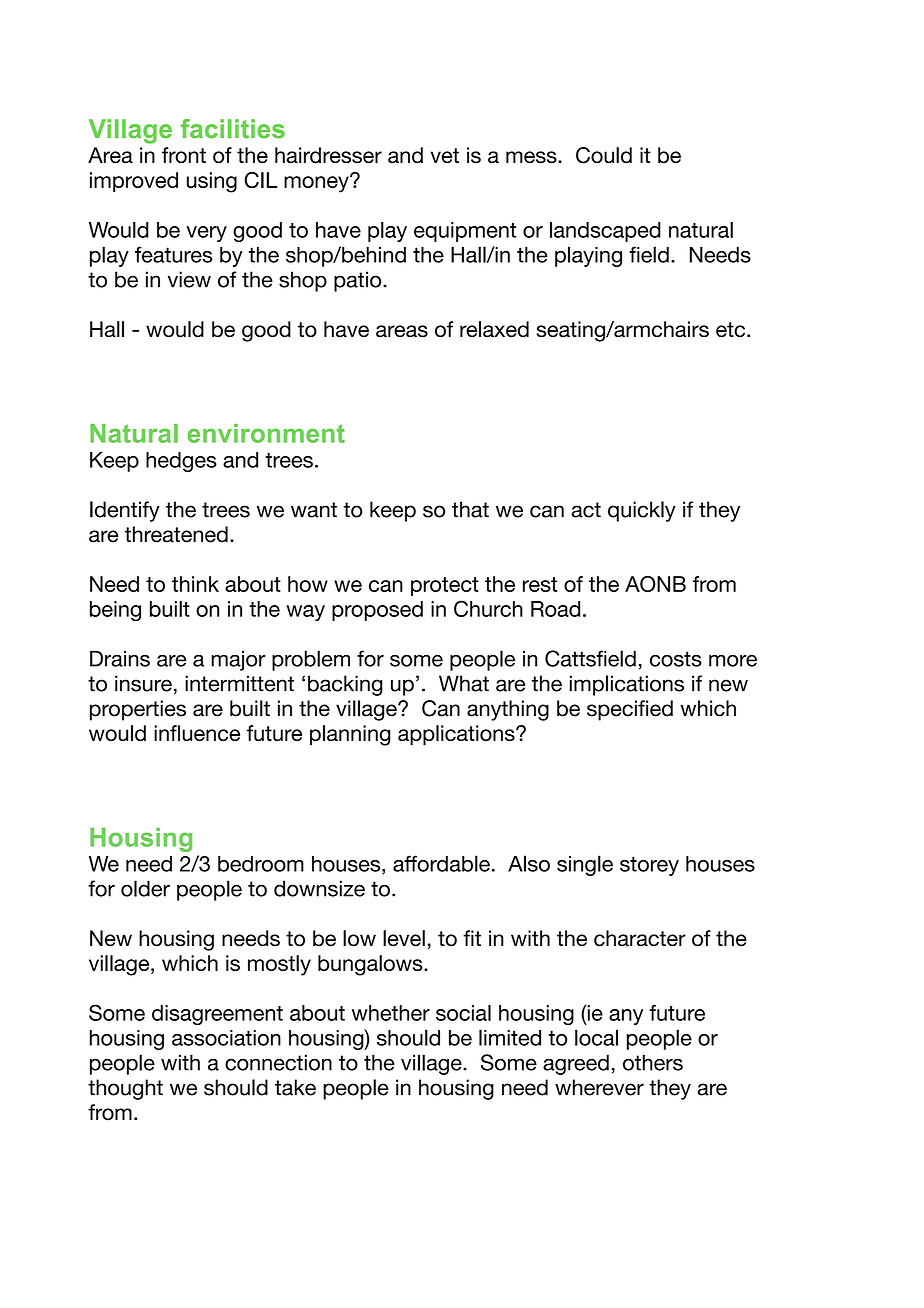  I want to click on specified, so click(630, 710).
